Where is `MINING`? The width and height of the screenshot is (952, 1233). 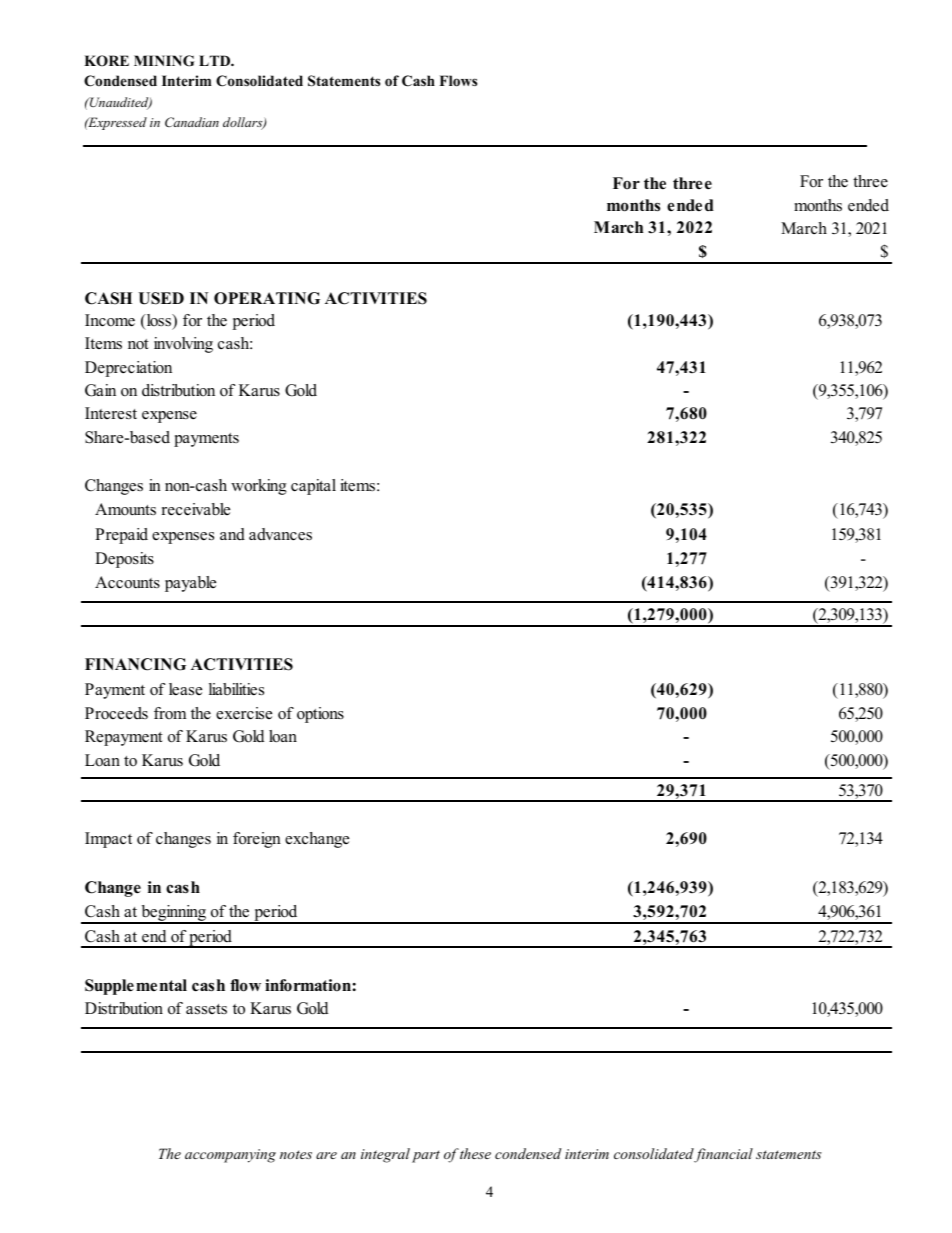
MINING is located at coordinates (164, 61).
